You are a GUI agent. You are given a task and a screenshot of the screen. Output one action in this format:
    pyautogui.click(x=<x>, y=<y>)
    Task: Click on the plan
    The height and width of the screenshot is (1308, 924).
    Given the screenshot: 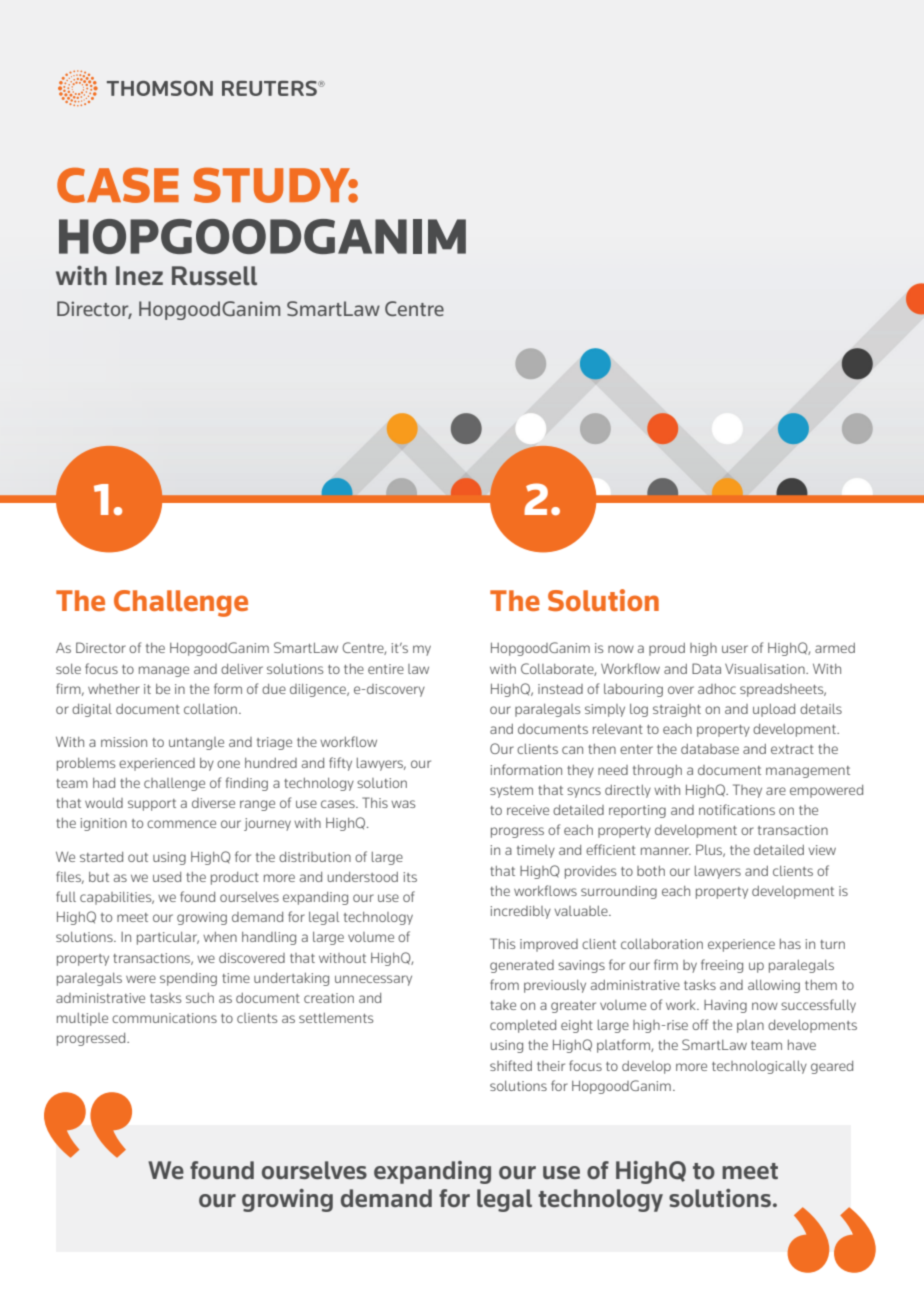 What is the action you would take?
    pyautogui.click(x=750, y=1026)
